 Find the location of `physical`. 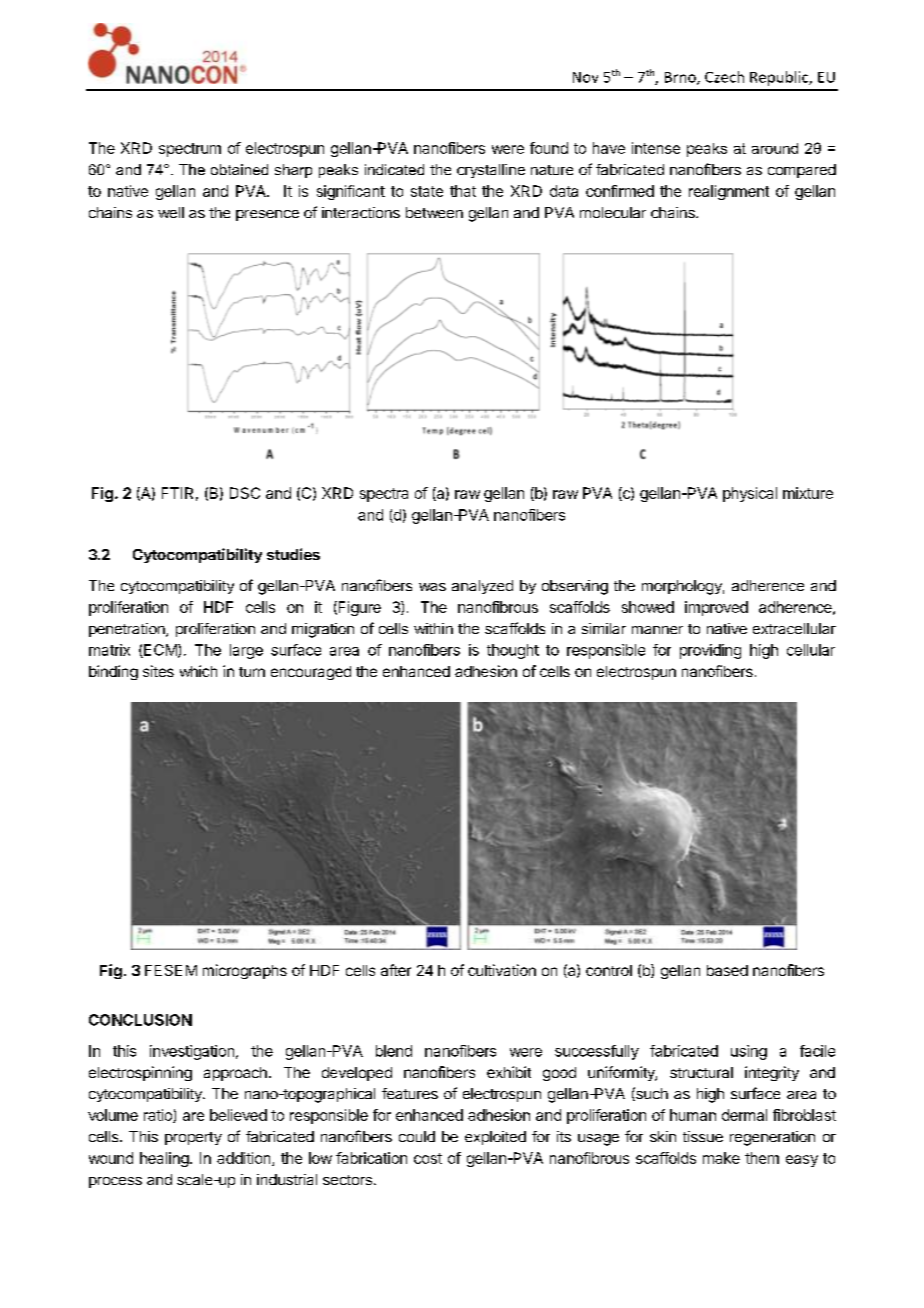

physical is located at coordinates (750, 494).
